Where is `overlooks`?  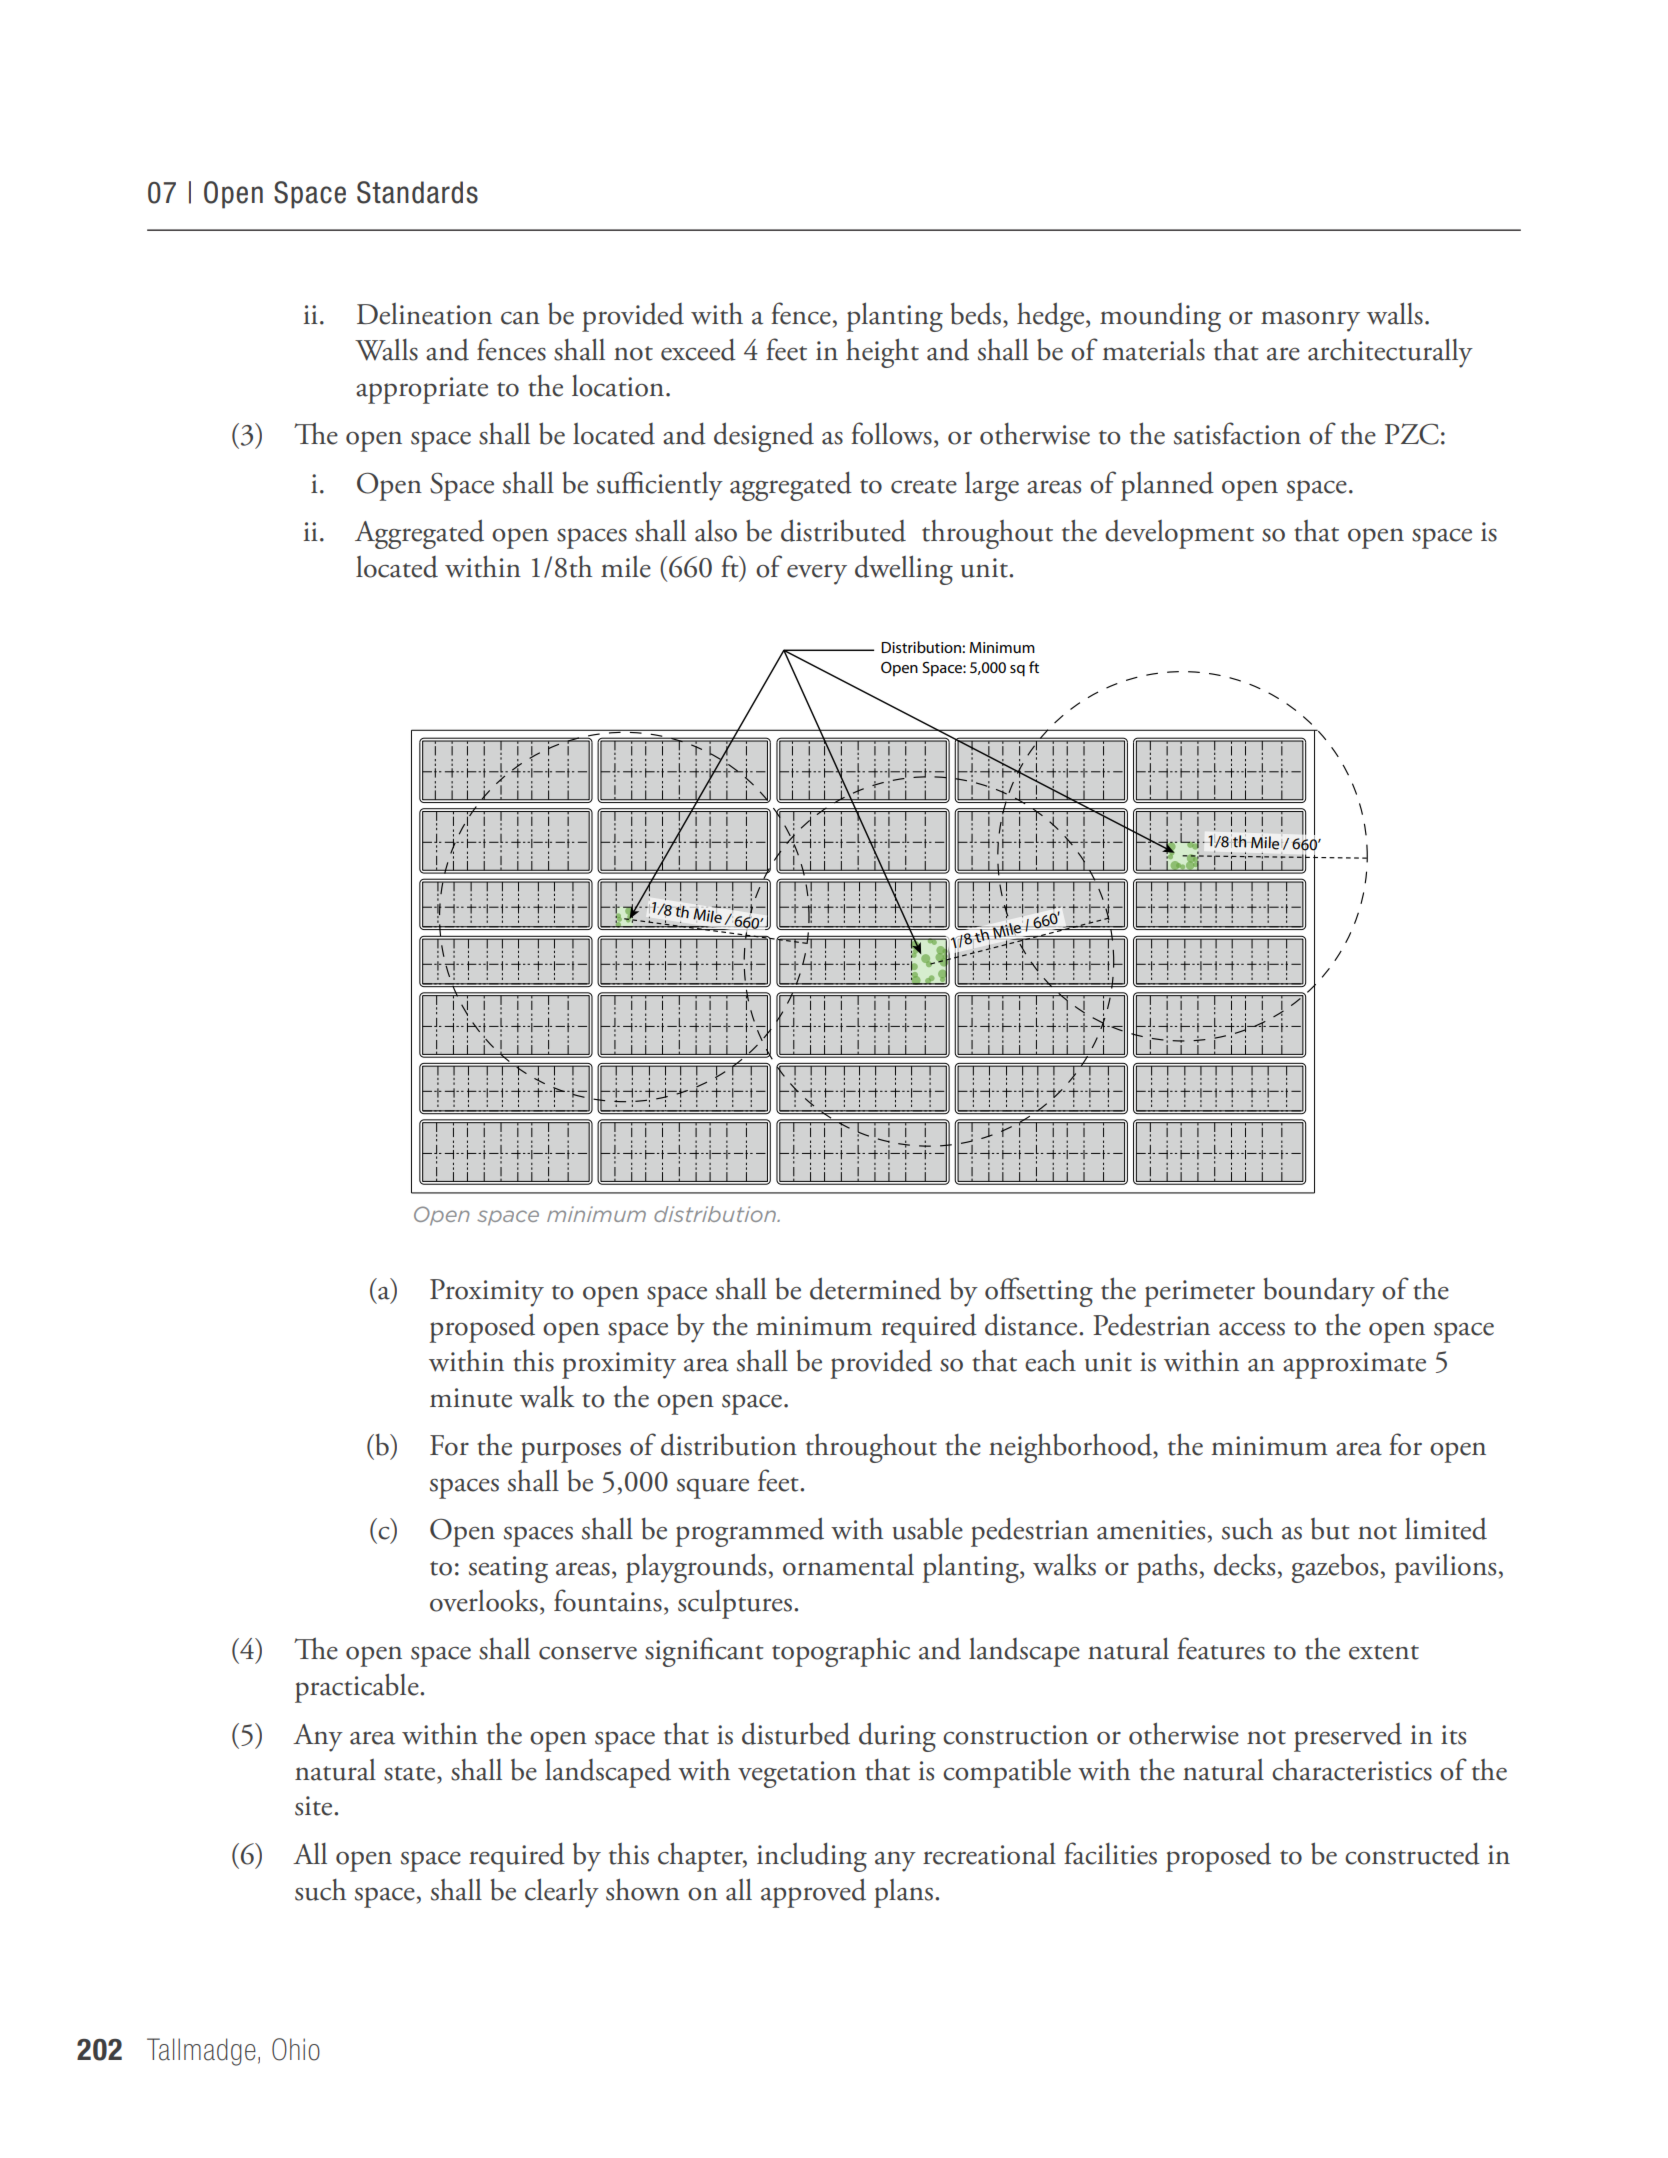 overlooks is located at coordinates (484, 1601).
